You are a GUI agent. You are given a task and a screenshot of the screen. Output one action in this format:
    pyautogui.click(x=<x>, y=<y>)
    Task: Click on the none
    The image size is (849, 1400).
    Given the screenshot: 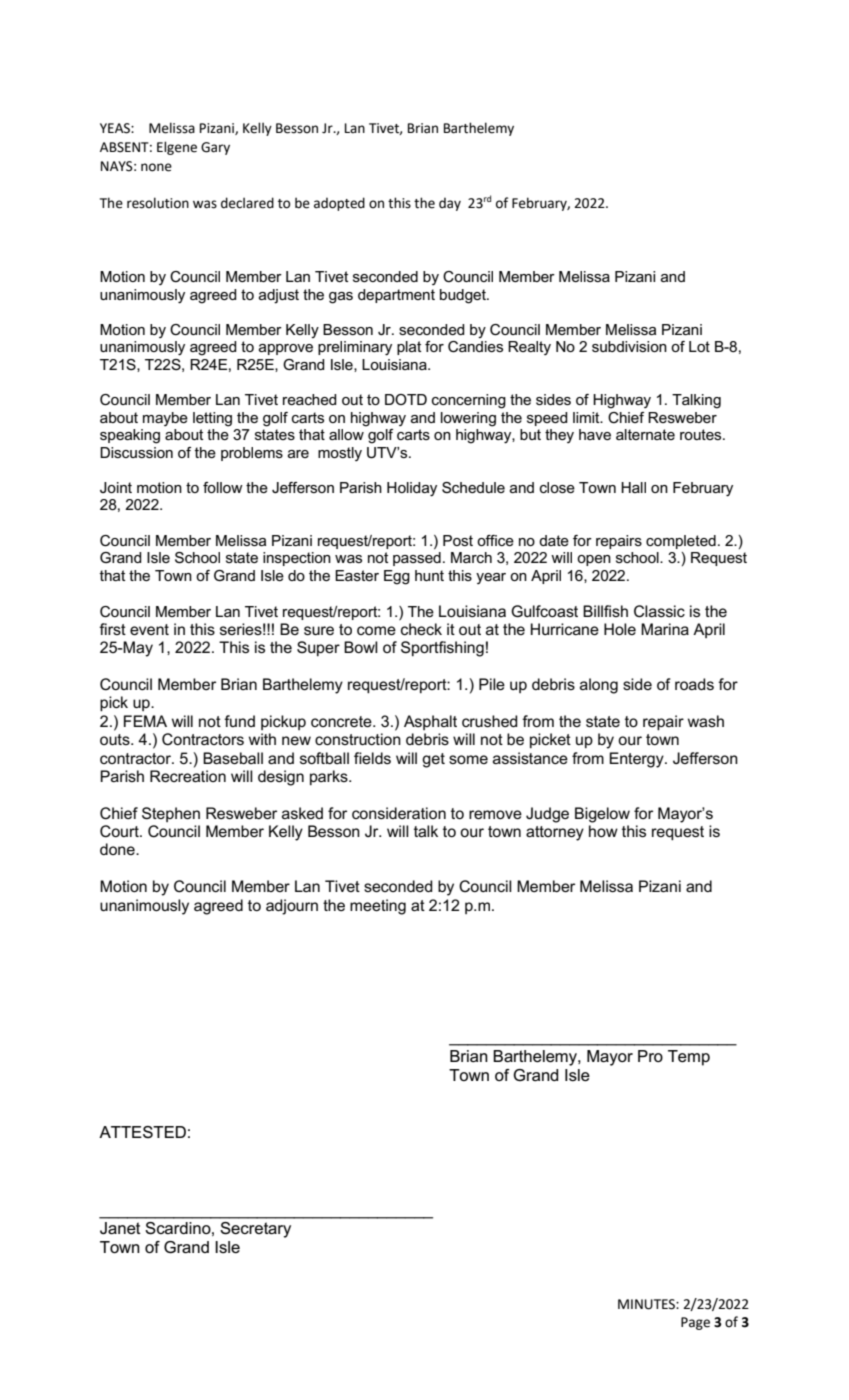 What is the action you would take?
    pyautogui.click(x=156, y=167)
